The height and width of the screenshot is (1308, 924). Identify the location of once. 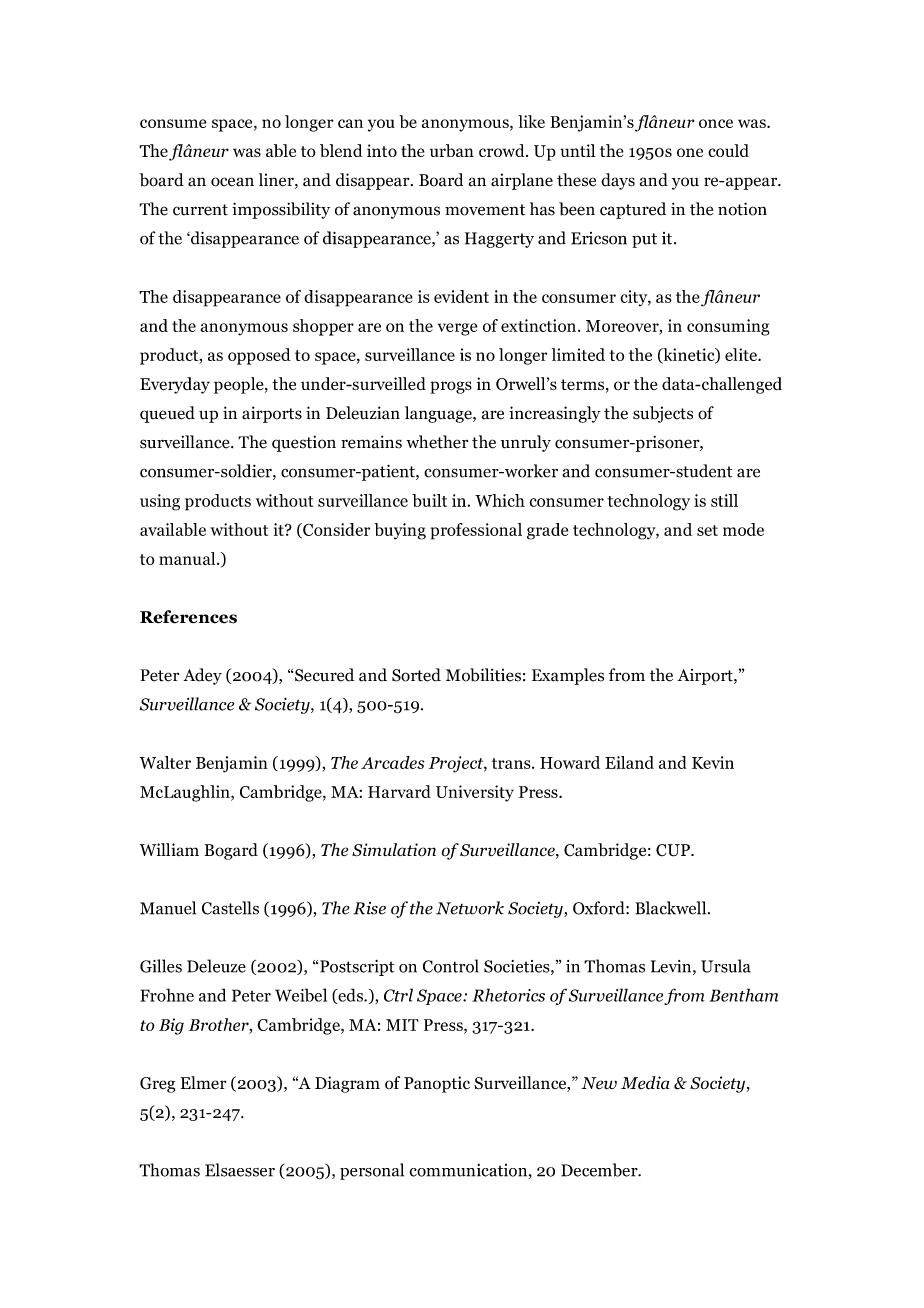
(716, 123).
